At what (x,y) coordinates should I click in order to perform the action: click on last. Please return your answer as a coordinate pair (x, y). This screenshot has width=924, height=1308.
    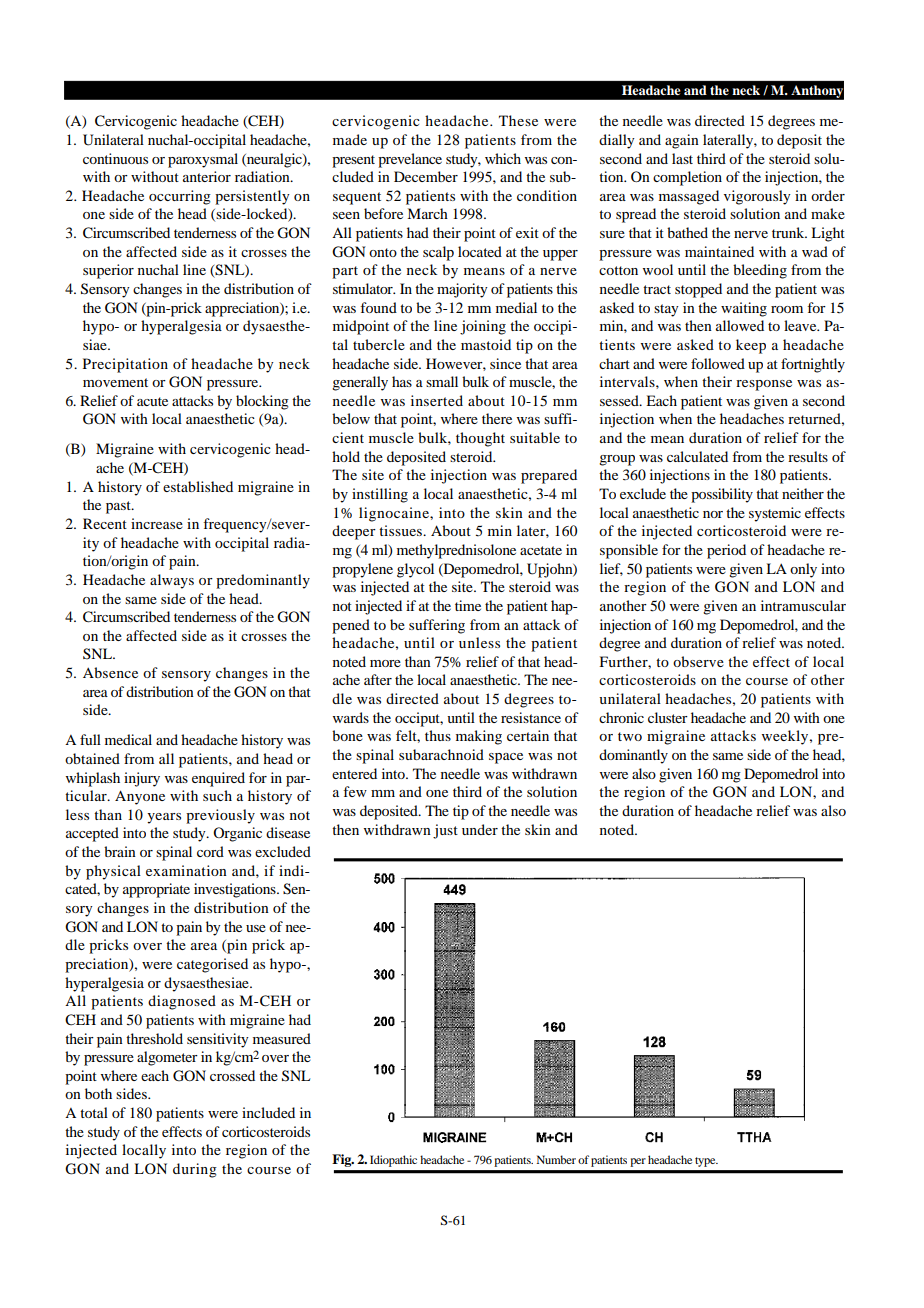
    Looking at the image, I should click on (682, 158).
